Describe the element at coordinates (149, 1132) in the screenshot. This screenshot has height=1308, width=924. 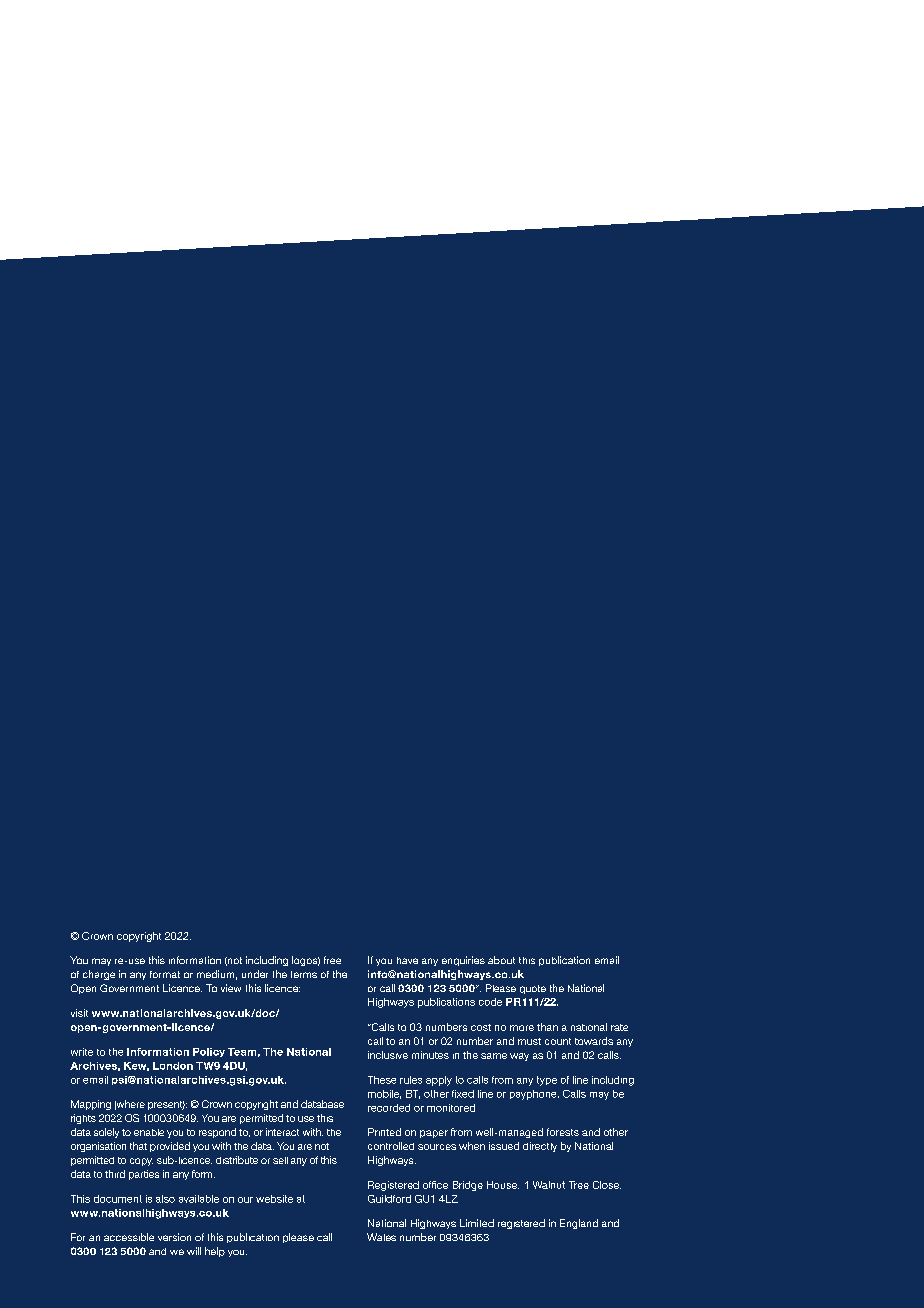
I see `enable` at that location.
